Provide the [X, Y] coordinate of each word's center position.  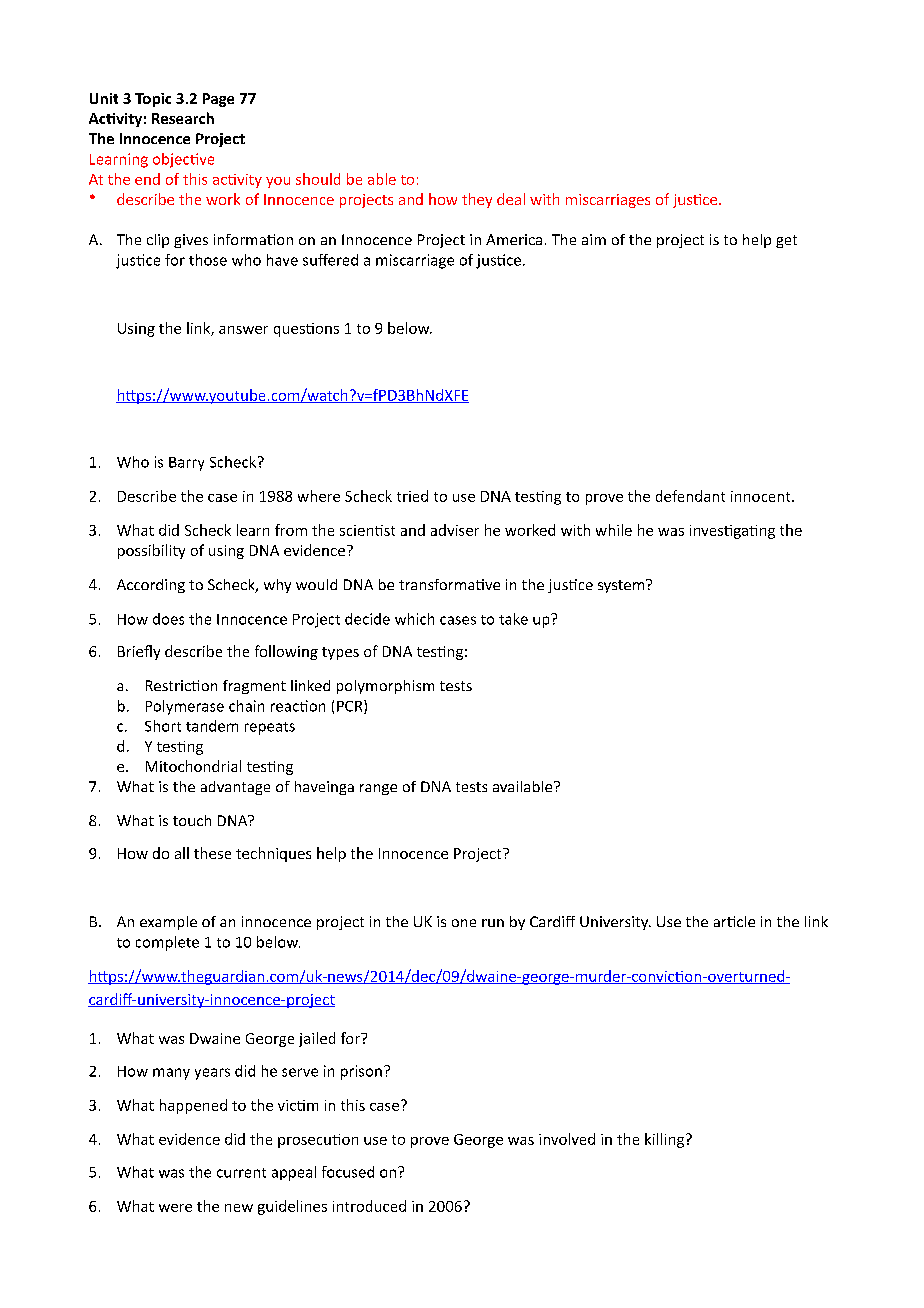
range [378, 789]
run [493, 923]
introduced [369, 1206]
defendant [690, 496]
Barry [186, 464]
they [477, 200]
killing [664, 1140]
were [175, 1208]
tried [412, 496]
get [786, 241]
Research [183, 118]
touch [192, 820]
